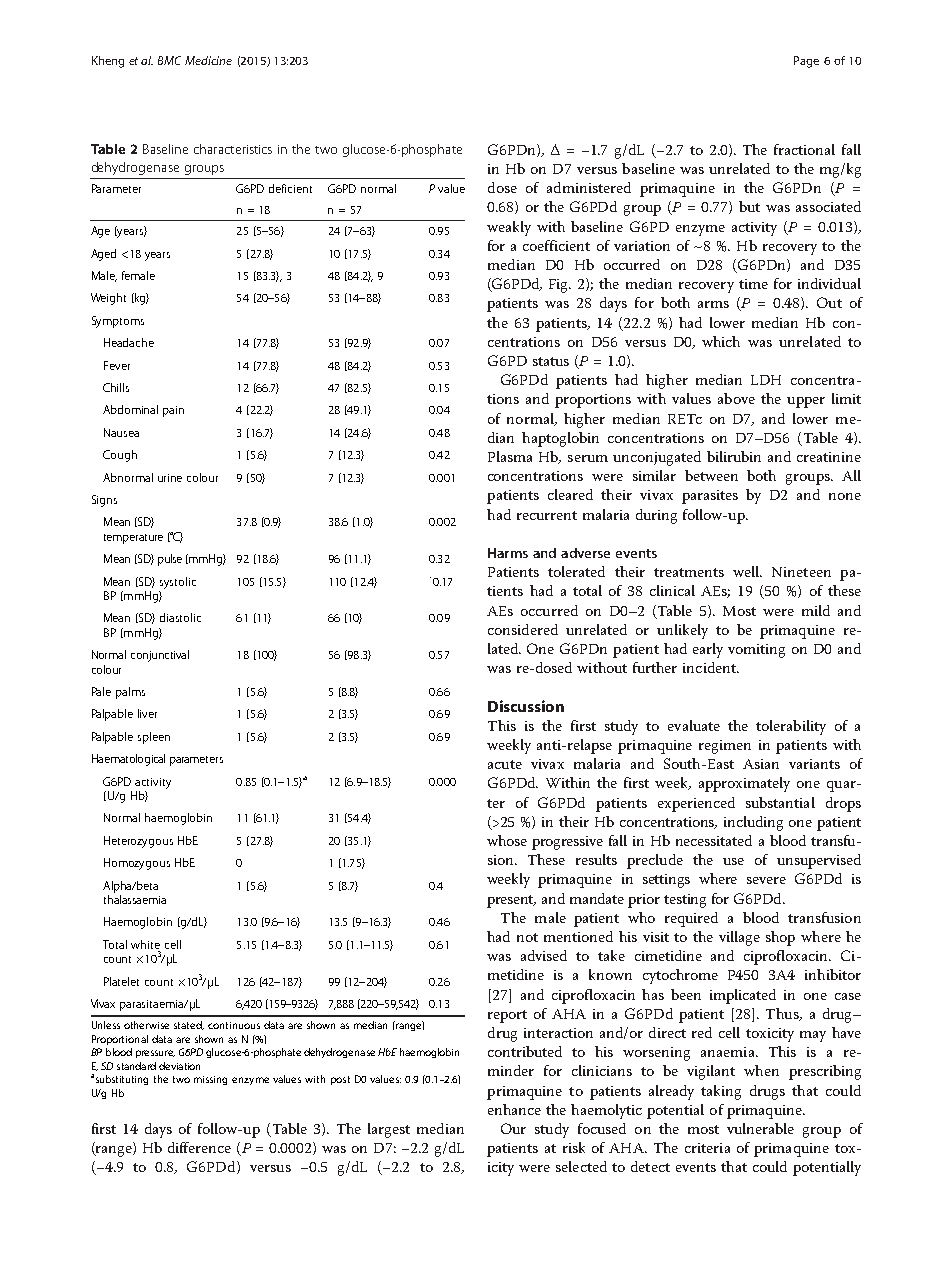 The image size is (952, 1270). Describe the element at coordinates (806, 62) in the page. I see `Page` at that location.
